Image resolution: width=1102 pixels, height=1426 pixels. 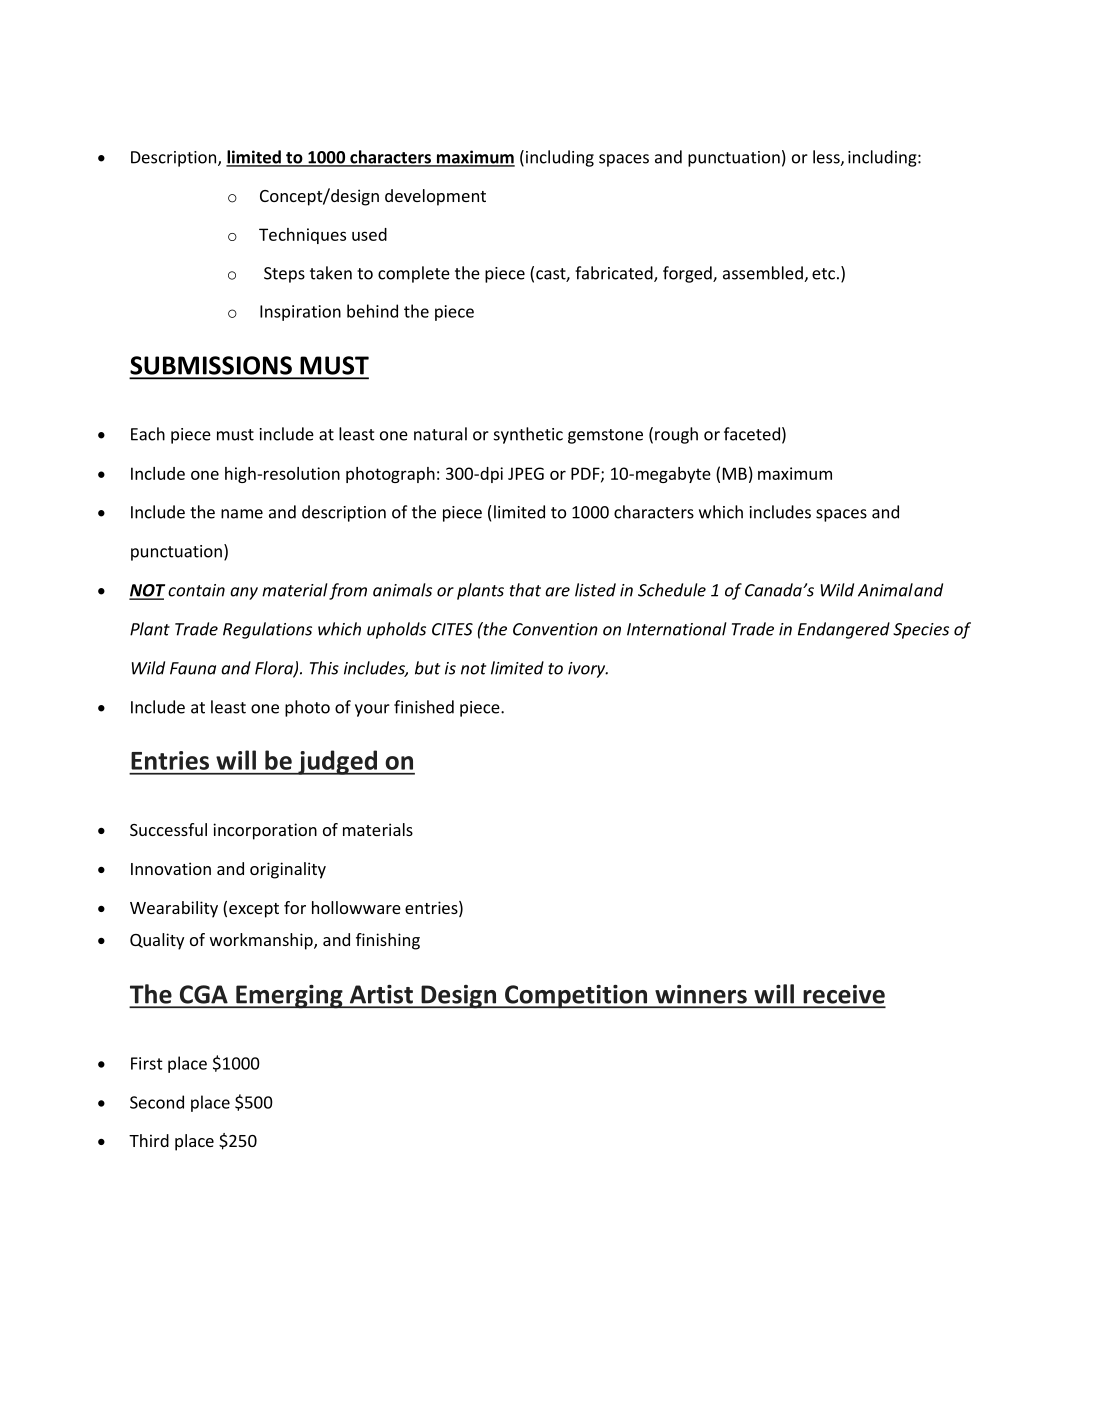 What do you see at coordinates (555, 629) in the screenshot?
I see `Convention` at bounding box center [555, 629].
